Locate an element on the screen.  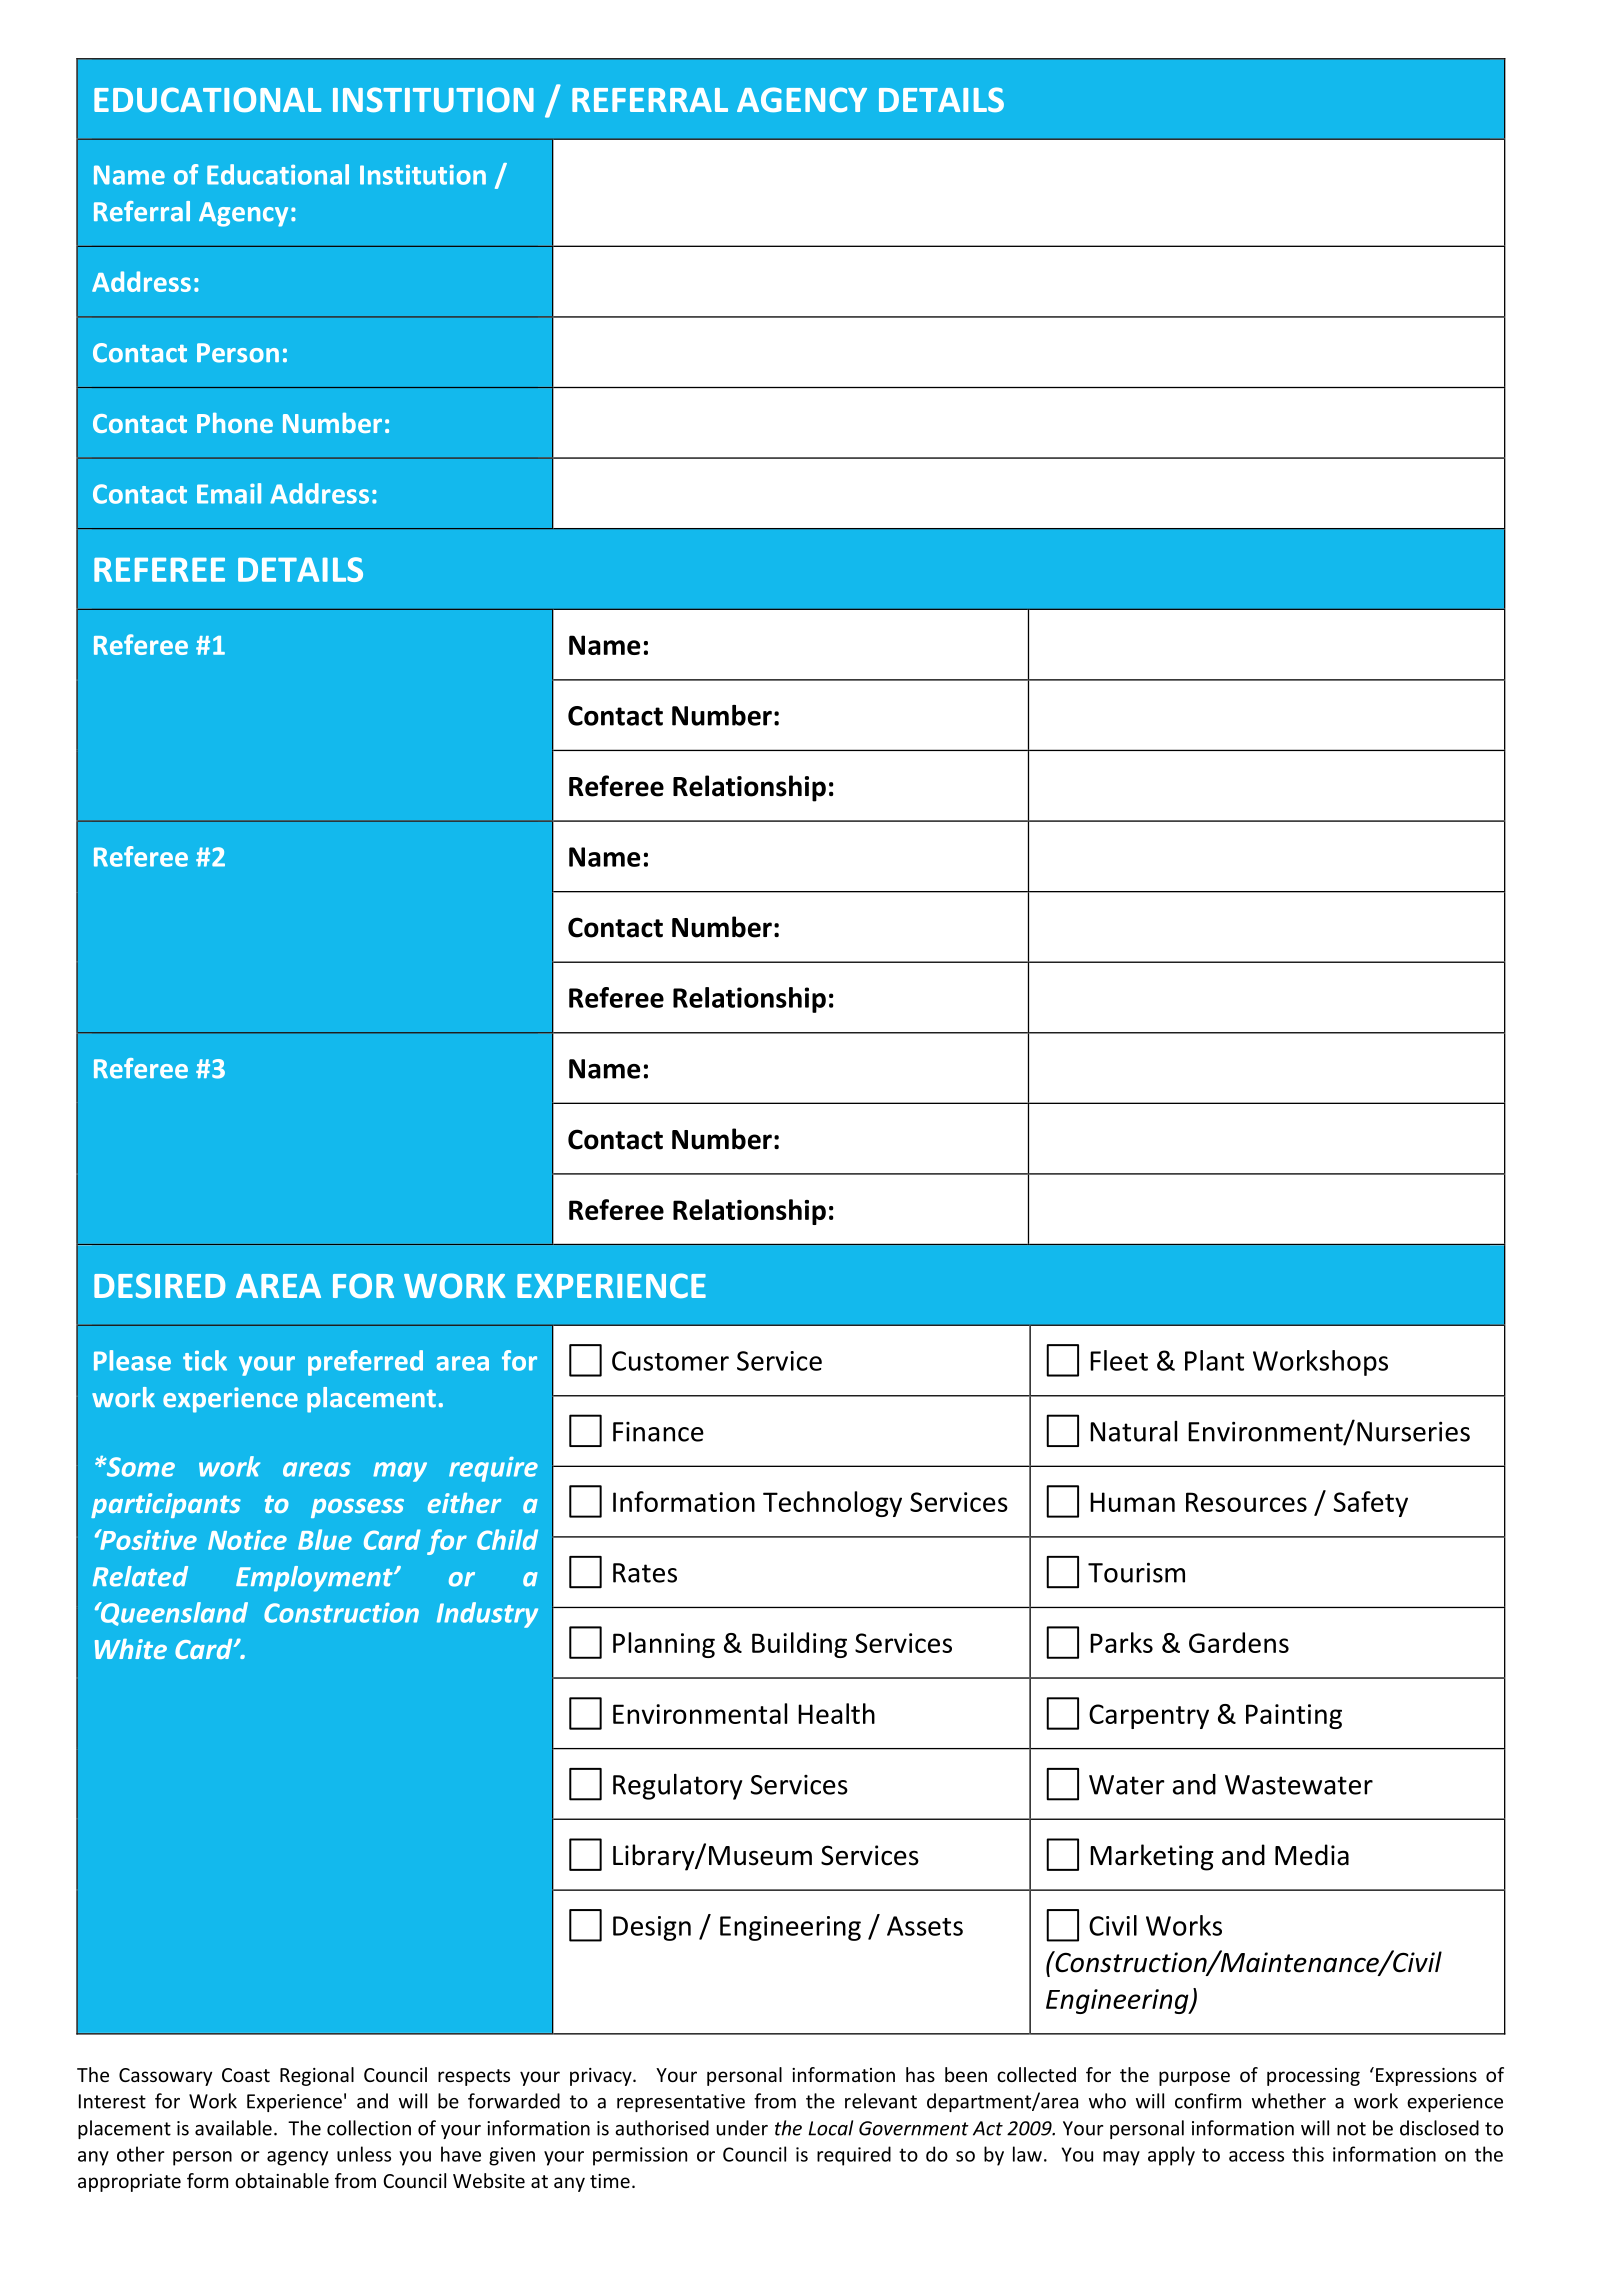
under is located at coordinates (742, 2128).
